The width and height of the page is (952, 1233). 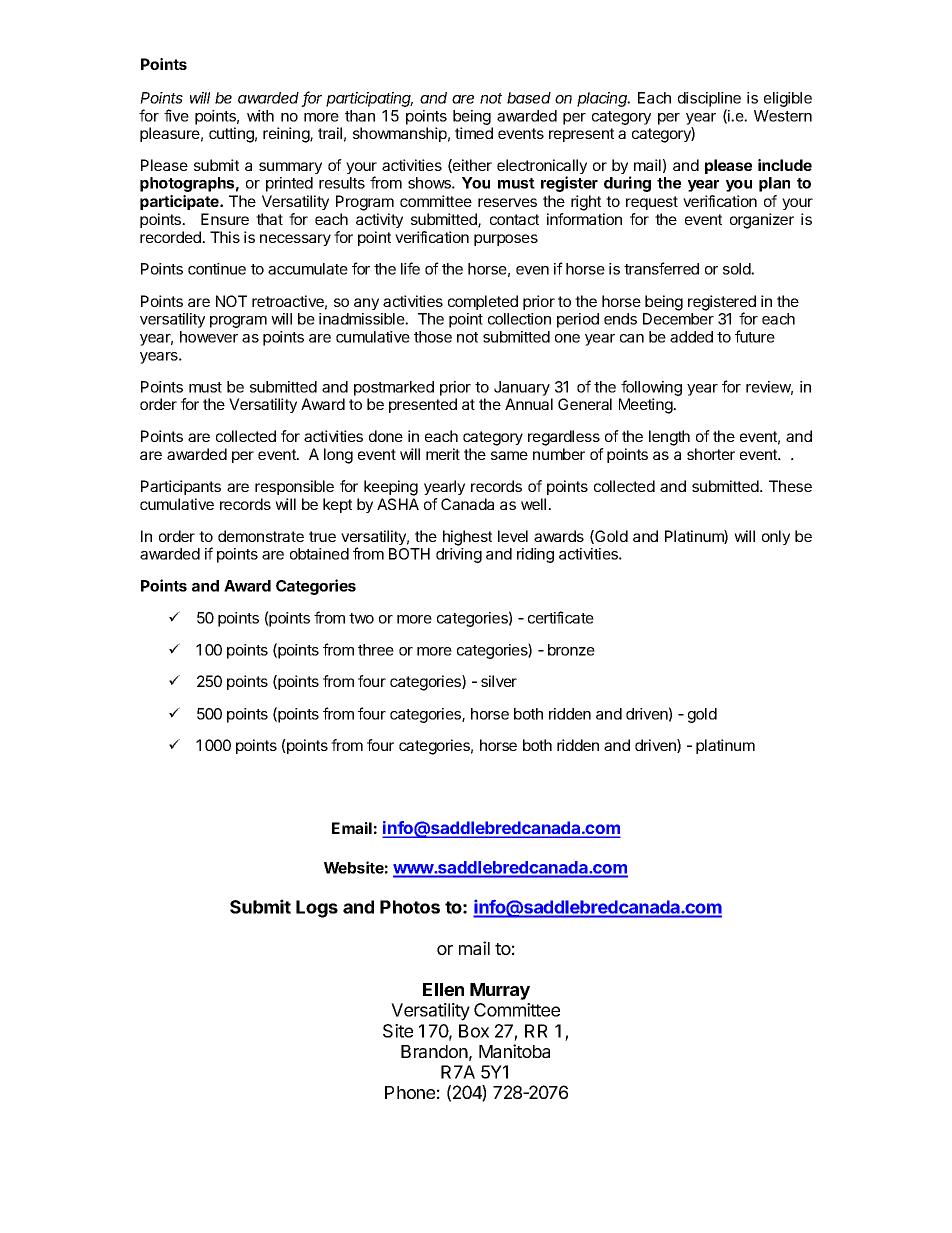 I want to click on timed, so click(x=474, y=133).
